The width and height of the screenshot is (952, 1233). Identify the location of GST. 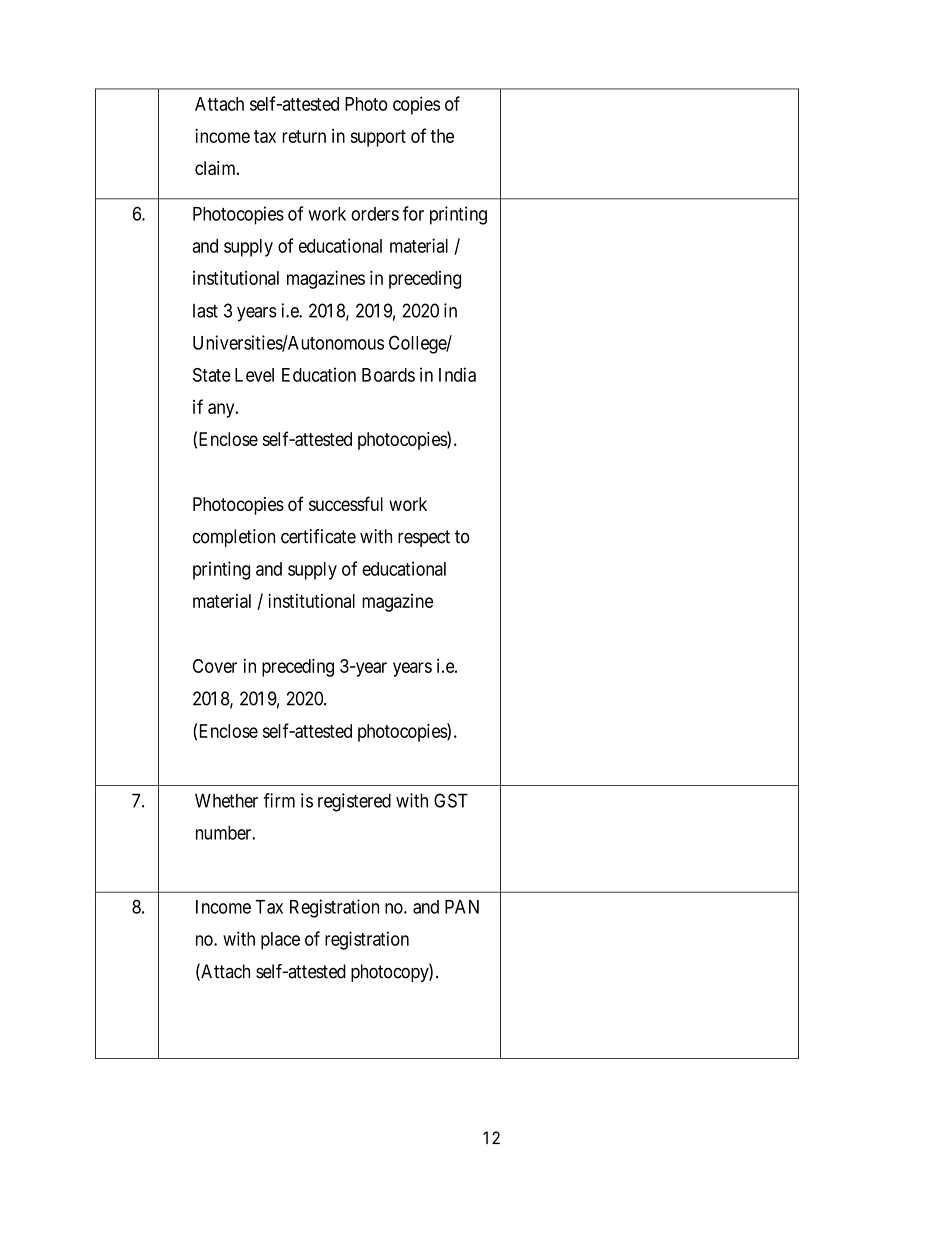
(451, 800).
